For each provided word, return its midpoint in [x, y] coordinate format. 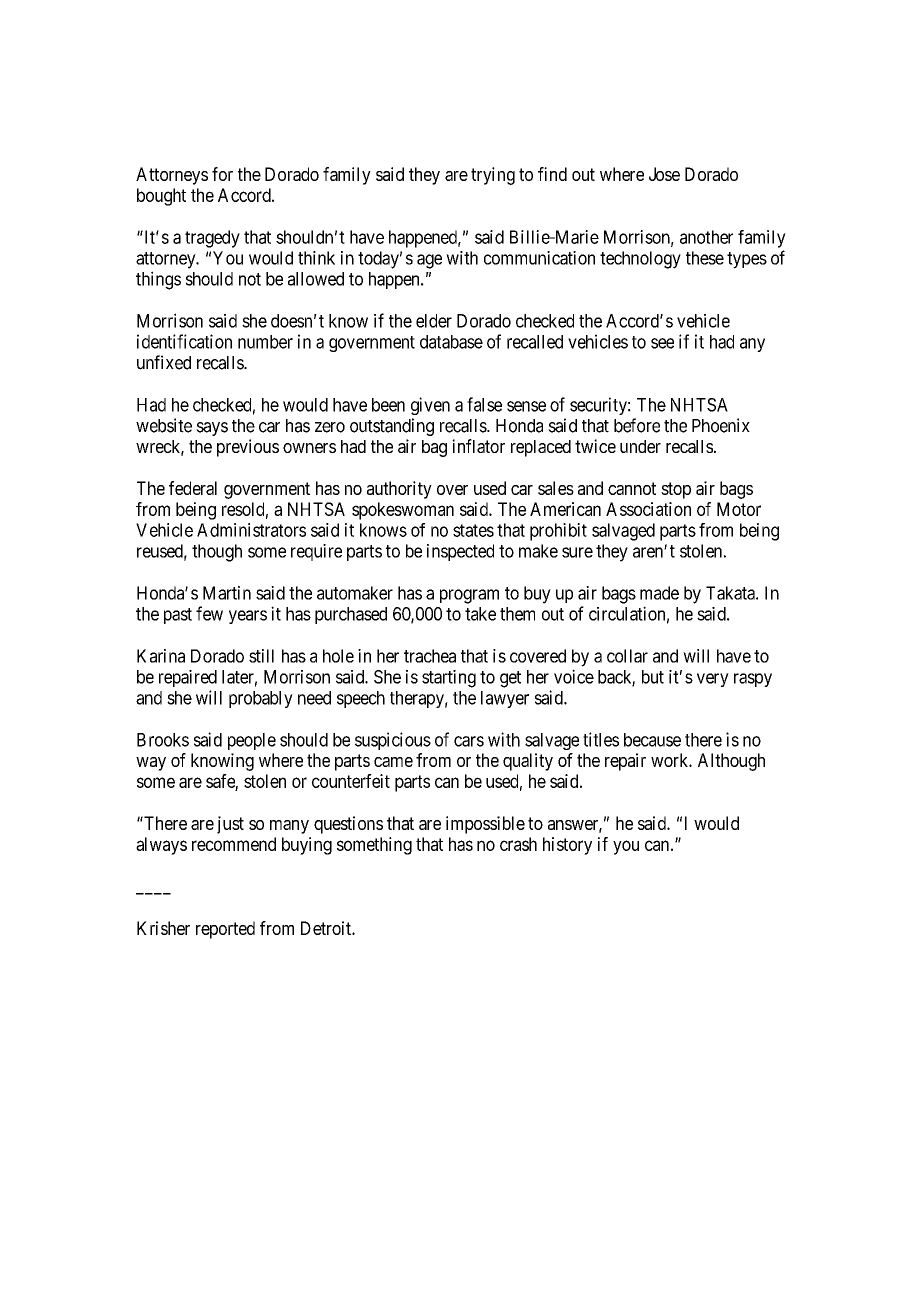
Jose [664, 174]
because [652, 740]
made [659, 593]
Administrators [251, 530]
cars [469, 741]
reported [225, 930]
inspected [460, 552]
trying [493, 176]
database [451, 342]
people [252, 741]
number [265, 342]
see [662, 343]
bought [161, 197]
